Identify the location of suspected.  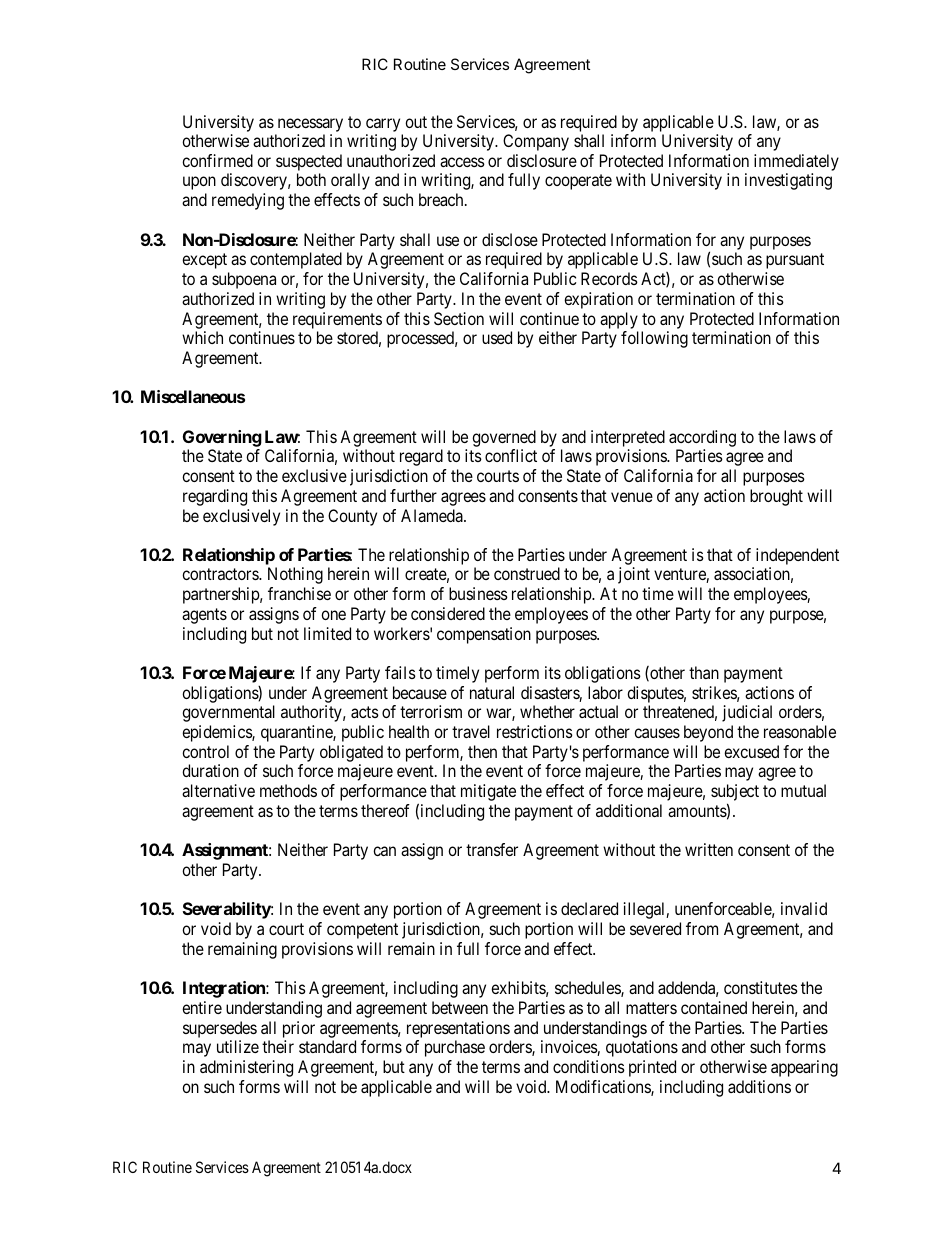
(309, 164).
